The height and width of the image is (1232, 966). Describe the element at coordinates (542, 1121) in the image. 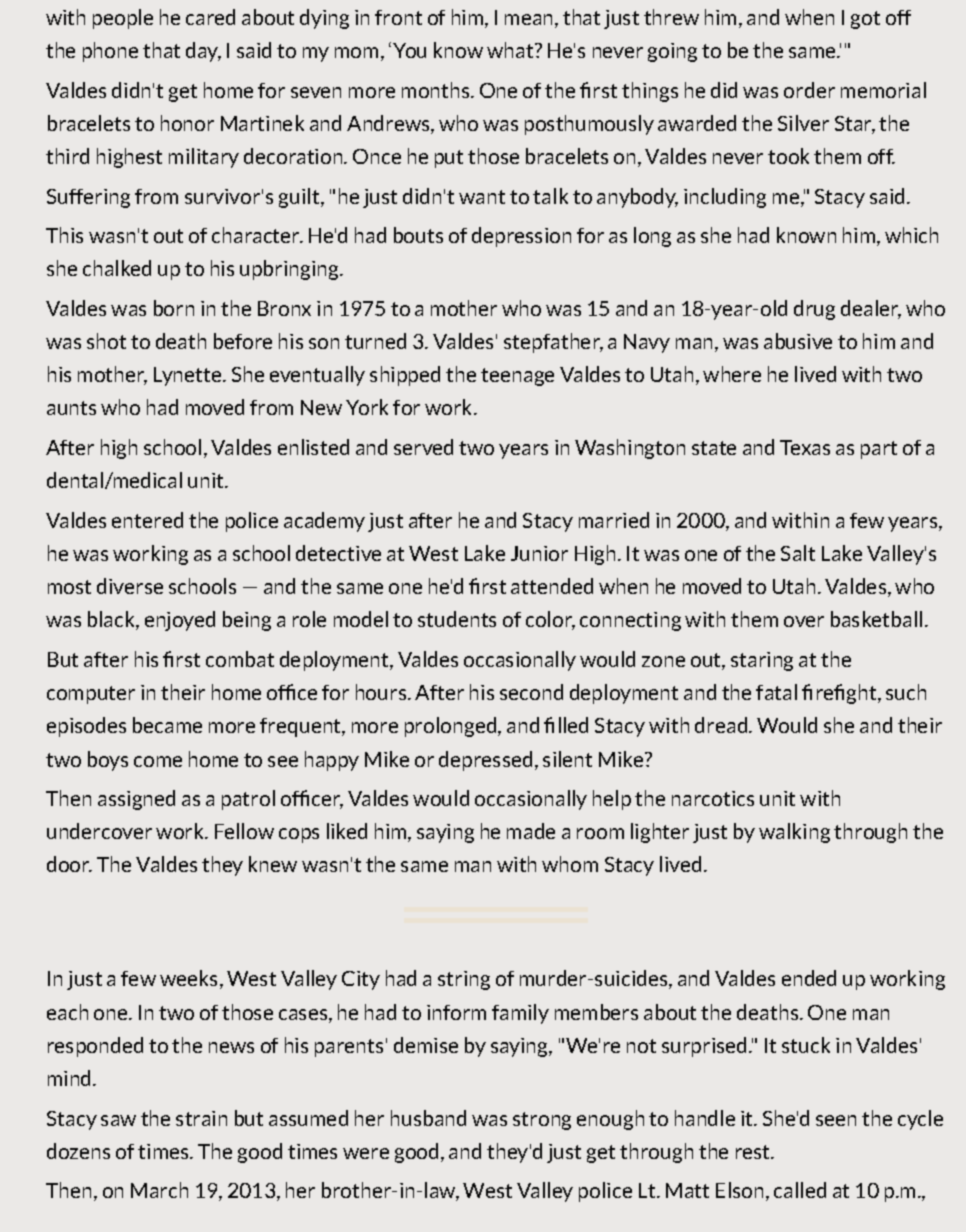

I see `strong` at that location.
